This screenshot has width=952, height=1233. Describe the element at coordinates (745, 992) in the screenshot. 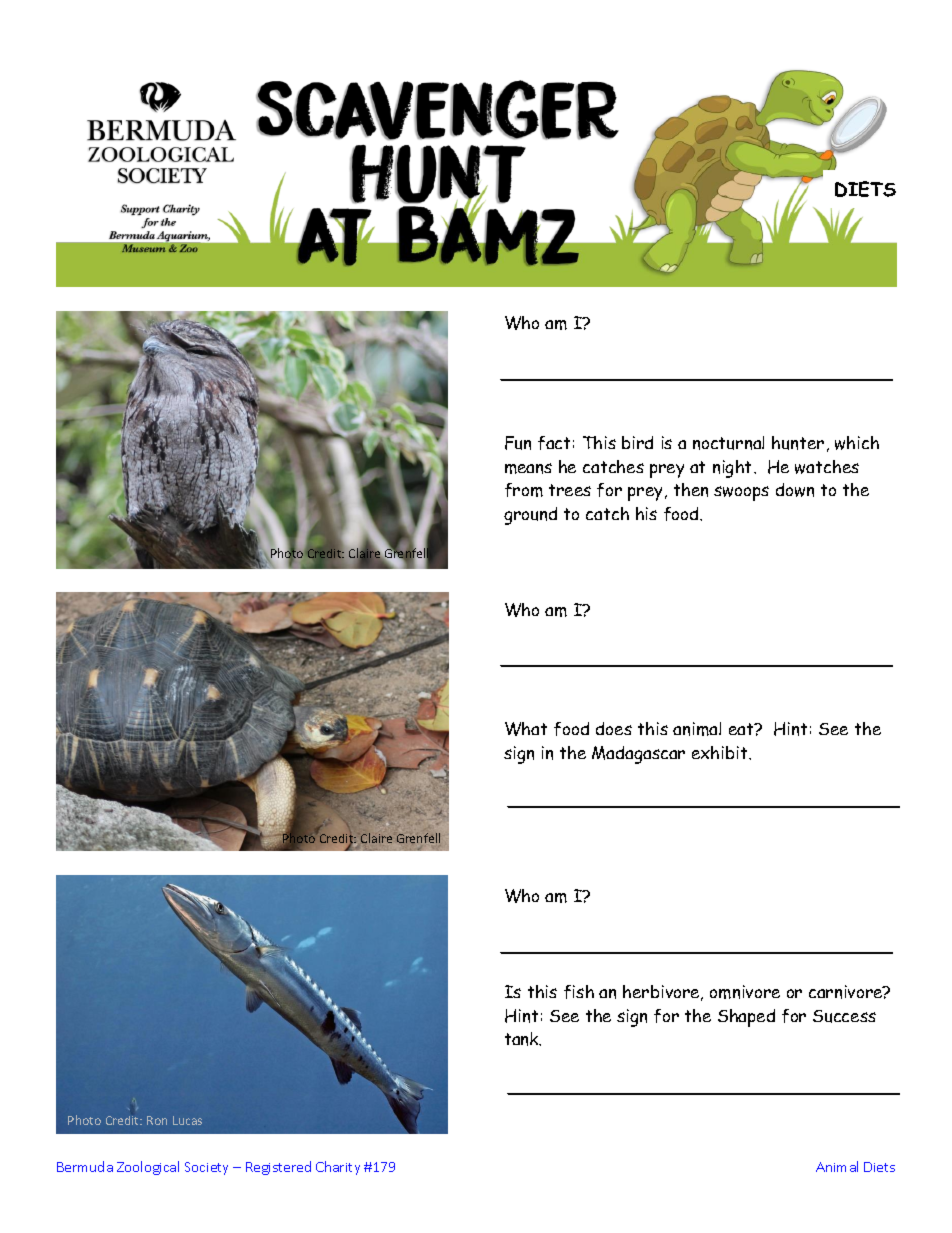

I see `omnivore` at that location.
